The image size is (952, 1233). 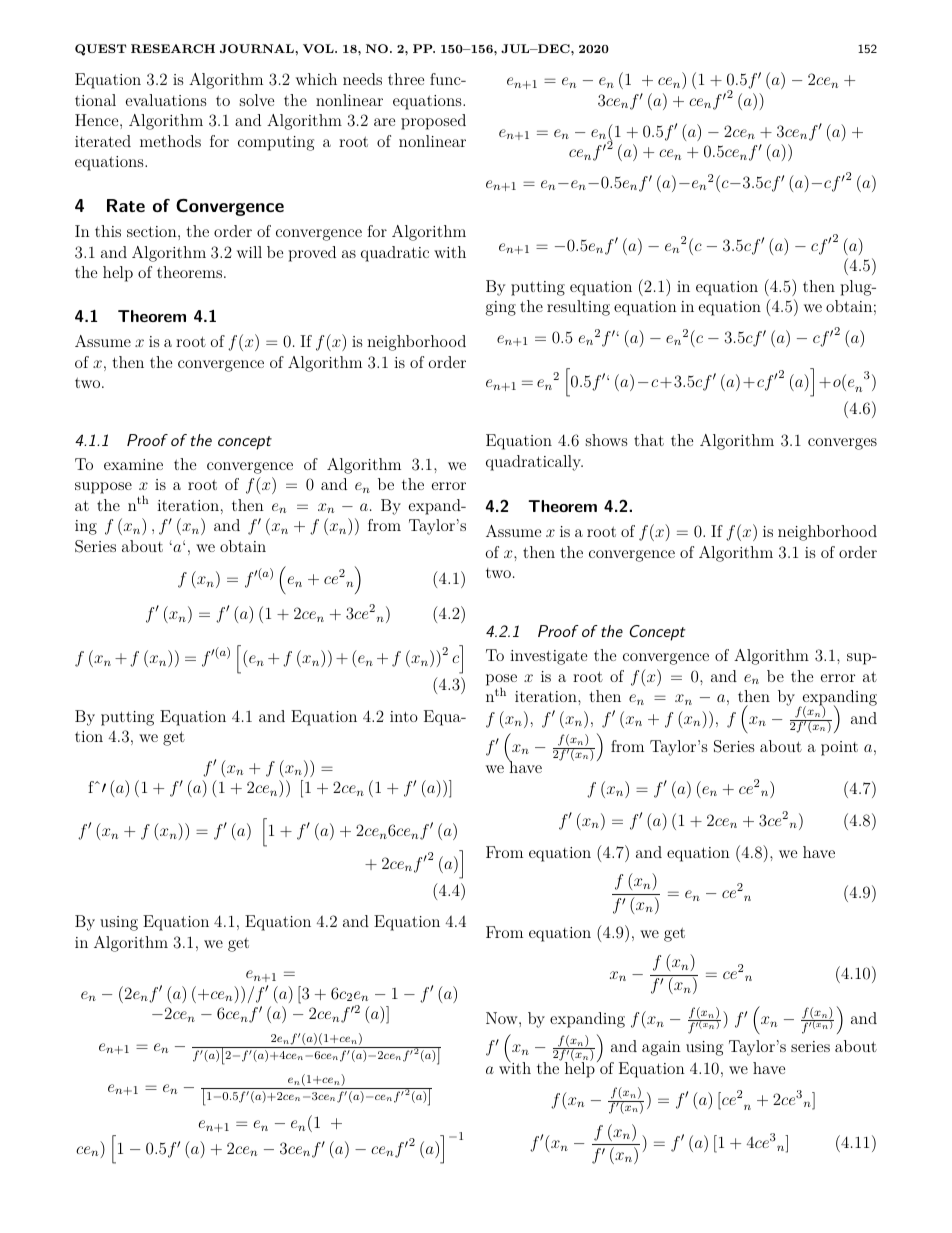 I want to click on examine, so click(x=133, y=464).
